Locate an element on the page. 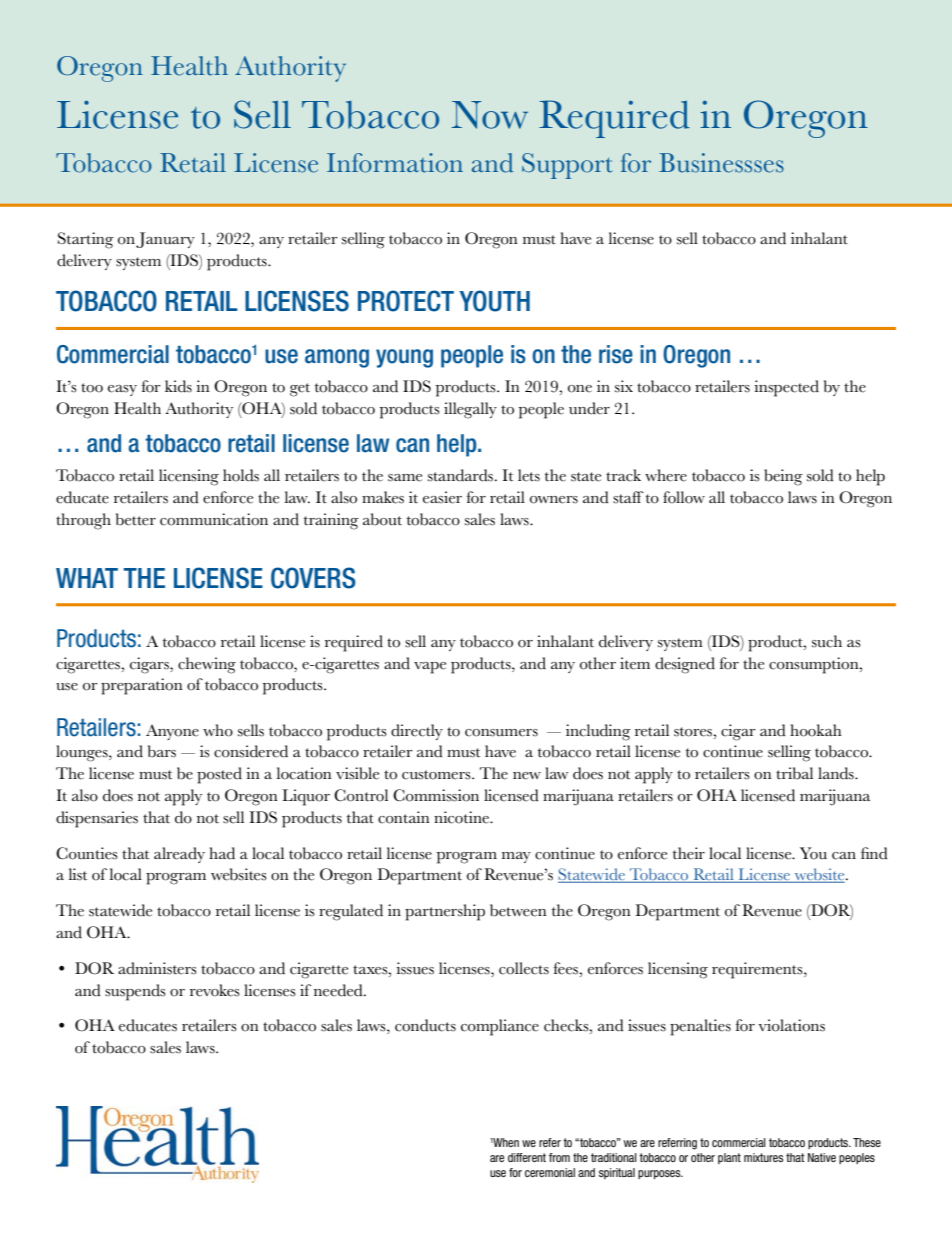 The image size is (952, 1233). consumption is located at coordinates (815, 665).
